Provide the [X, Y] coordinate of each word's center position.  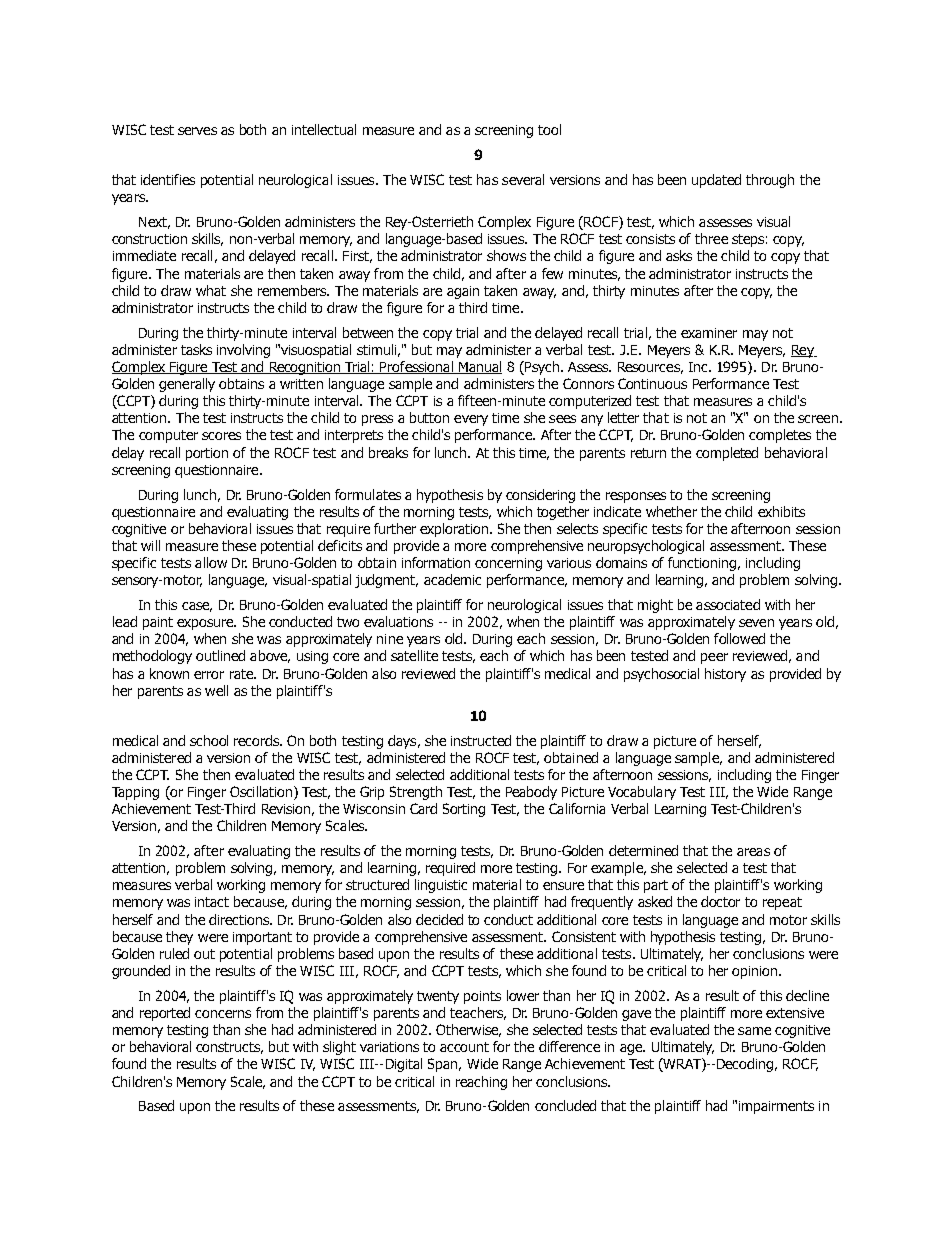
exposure [206, 624]
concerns [223, 1014]
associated [728, 604]
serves [197, 131]
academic [452, 579]
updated [716, 181]
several [523, 179]
